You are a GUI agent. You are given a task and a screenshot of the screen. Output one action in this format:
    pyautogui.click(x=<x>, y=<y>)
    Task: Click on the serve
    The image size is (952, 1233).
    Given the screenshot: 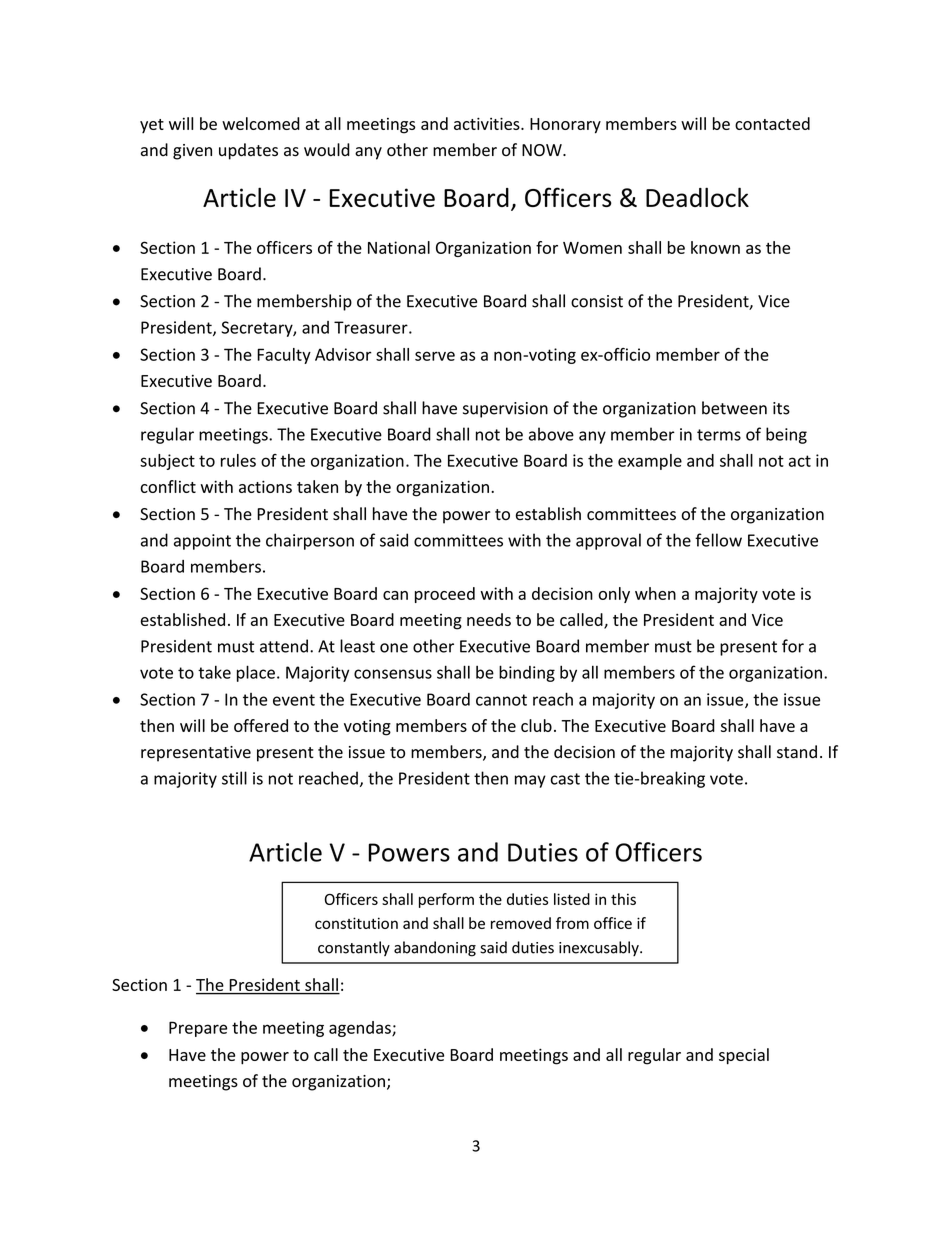 What is the action you would take?
    pyautogui.click(x=435, y=356)
